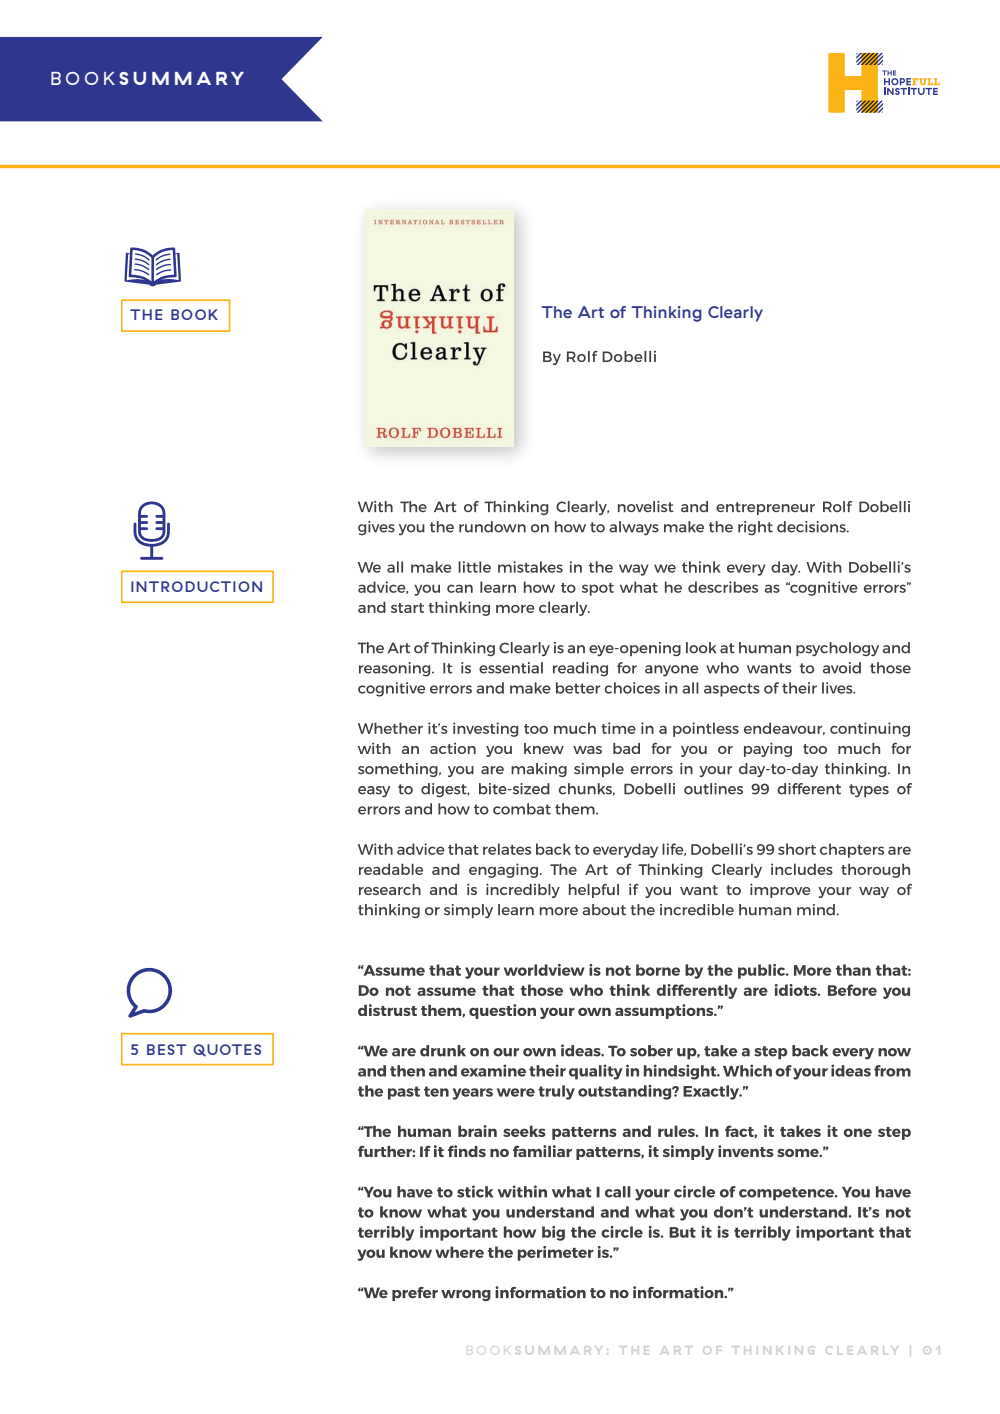 This screenshot has width=1000, height=1414. What do you see at coordinates (492, 527) in the screenshot?
I see `rundown` at bounding box center [492, 527].
